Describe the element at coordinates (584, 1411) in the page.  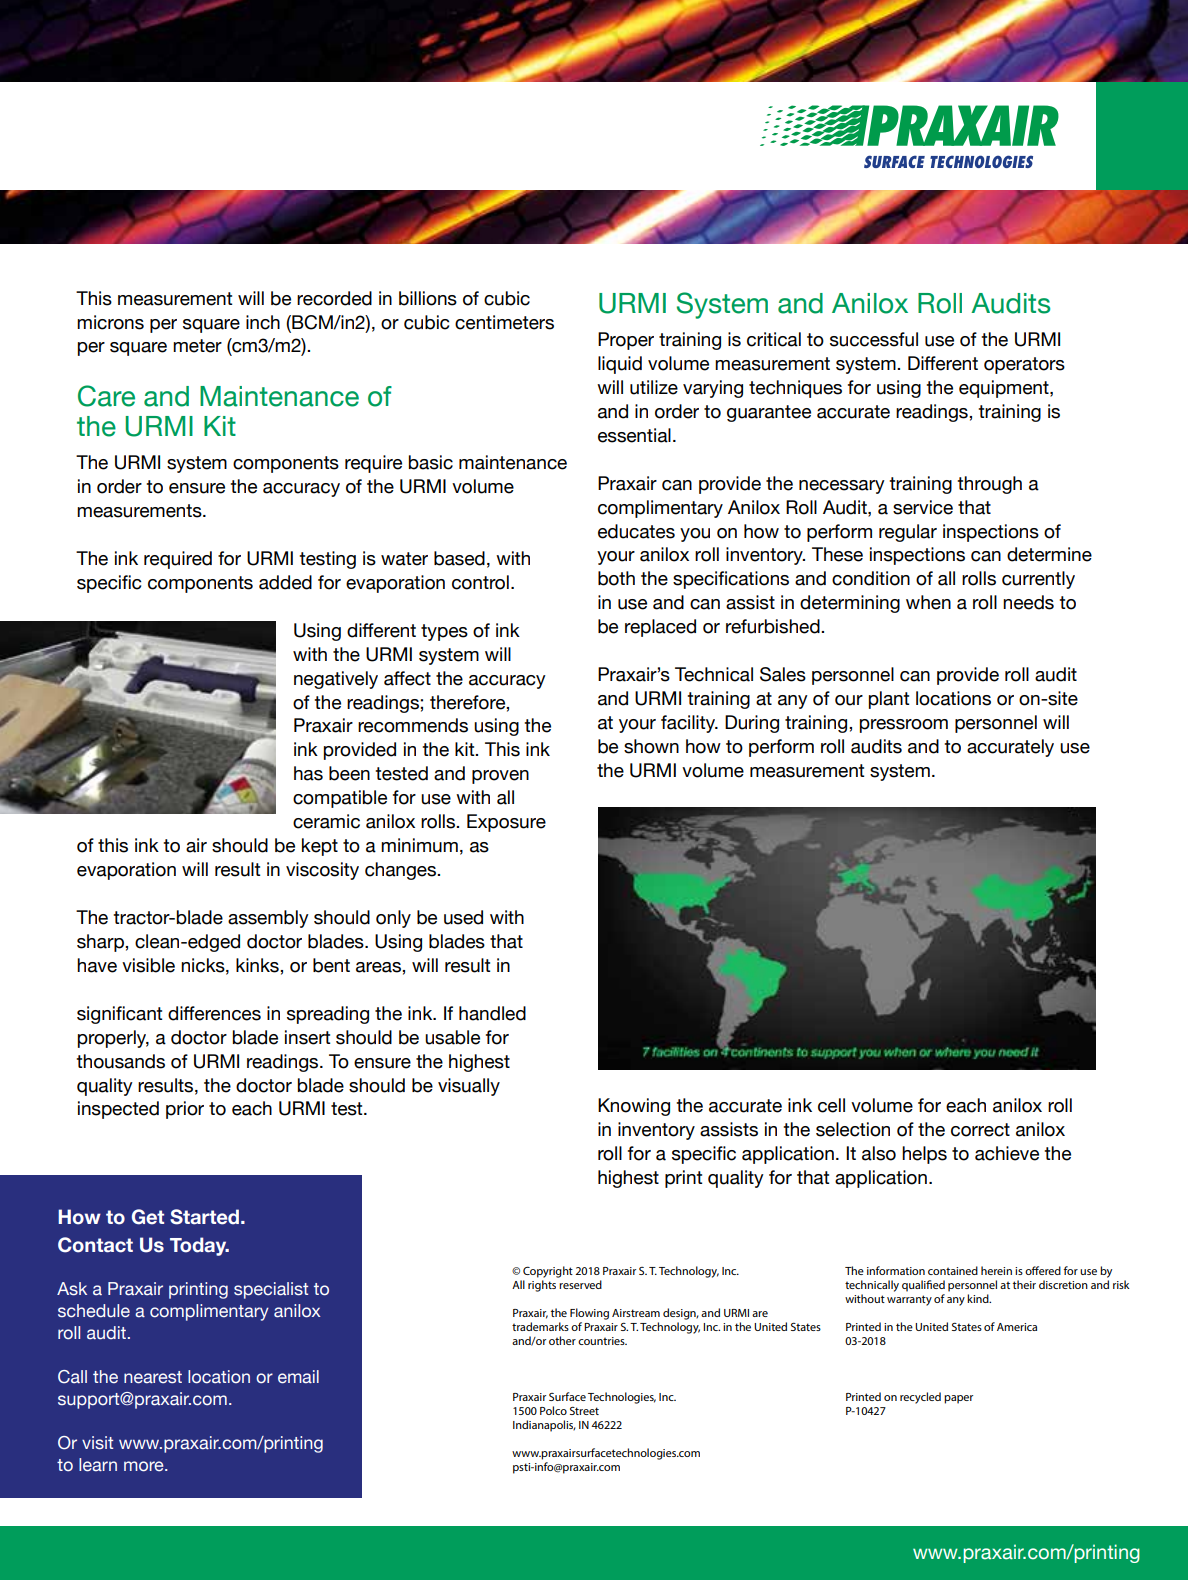
I see `Street` at that location.
